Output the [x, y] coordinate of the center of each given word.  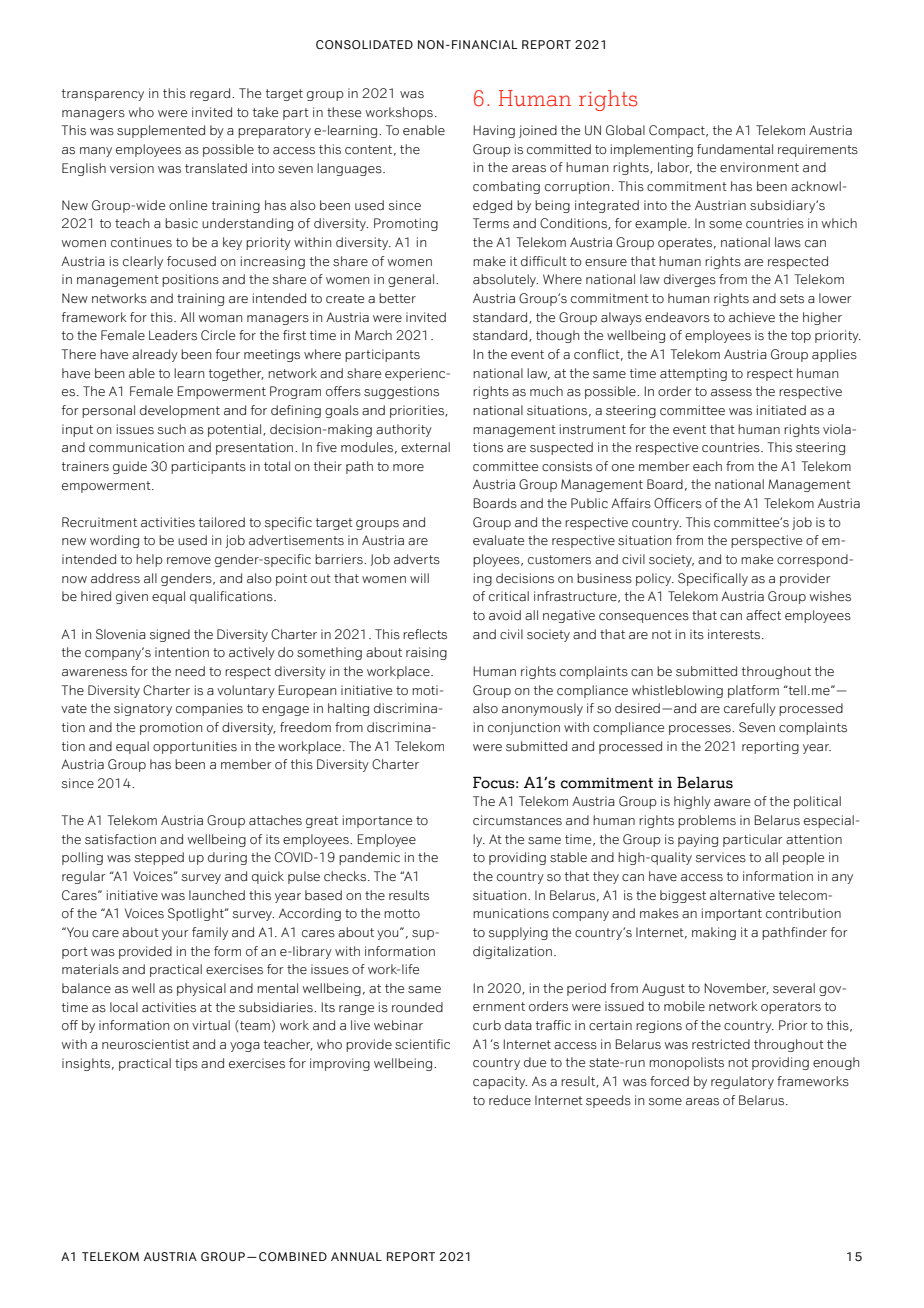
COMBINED [293, 1256]
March [373, 335]
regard [210, 94]
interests [734, 634]
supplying [518, 933]
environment [759, 167]
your [175, 935]
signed [170, 635]
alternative [742, 895]
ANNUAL [356, 1256]
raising [426, 653]
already [155, 355]
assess [731, 393]
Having [494, 131]
